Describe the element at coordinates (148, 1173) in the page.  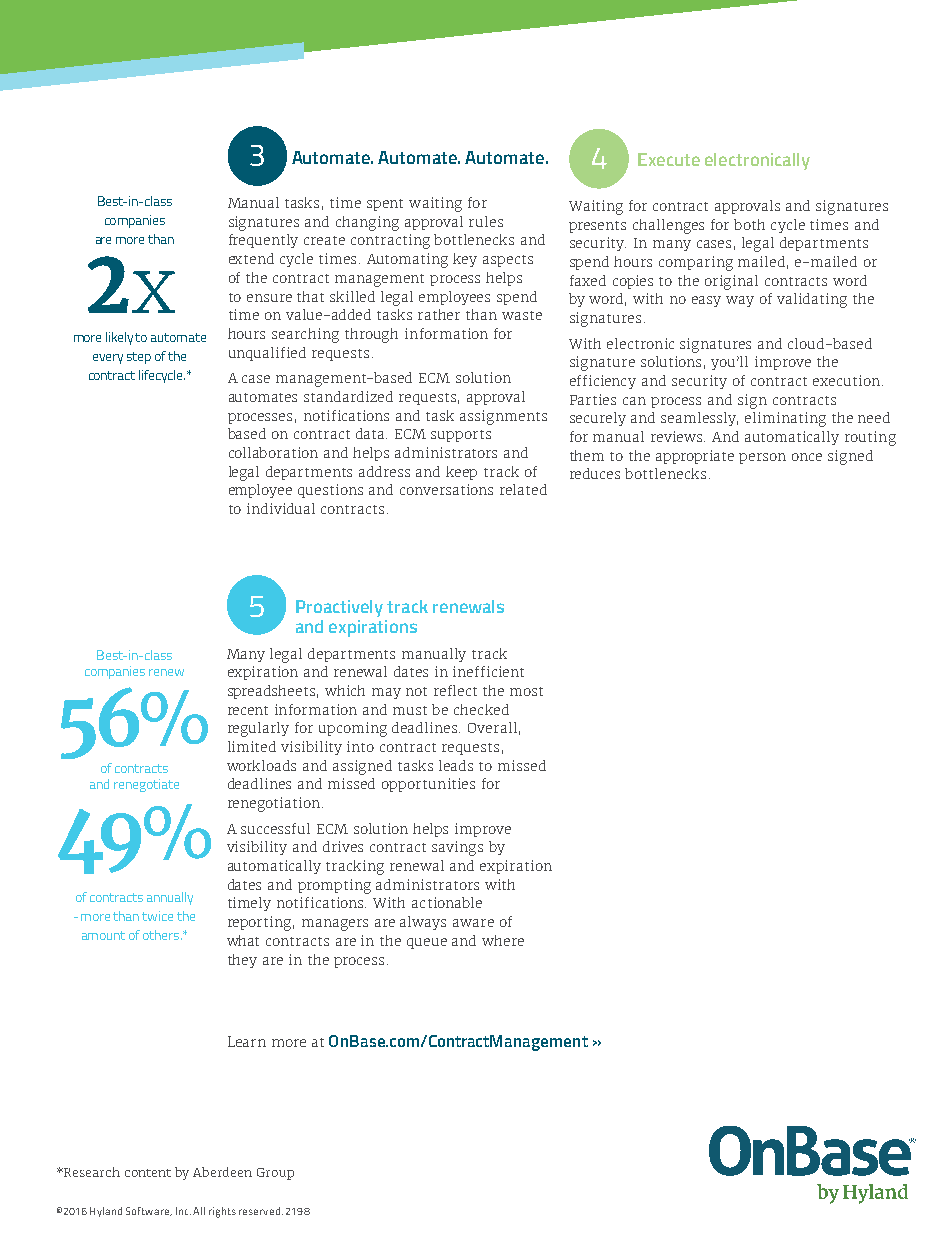
I see `content` at that location.
